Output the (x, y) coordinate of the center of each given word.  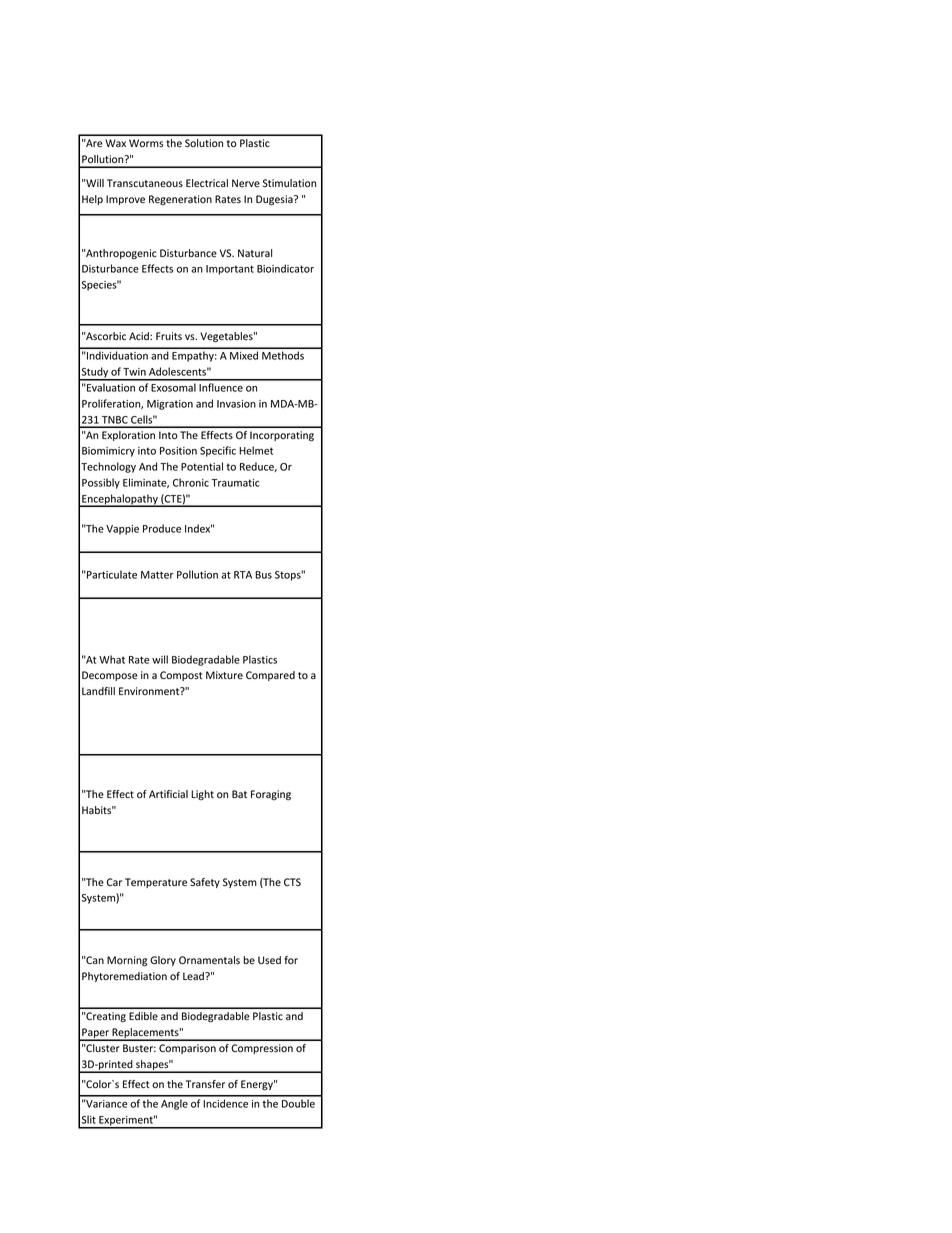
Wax (115, 143)
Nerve (246, 183)
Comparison (187, 1049)
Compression (262, 1049)
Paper (95, 1034)
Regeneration (180, 200)
